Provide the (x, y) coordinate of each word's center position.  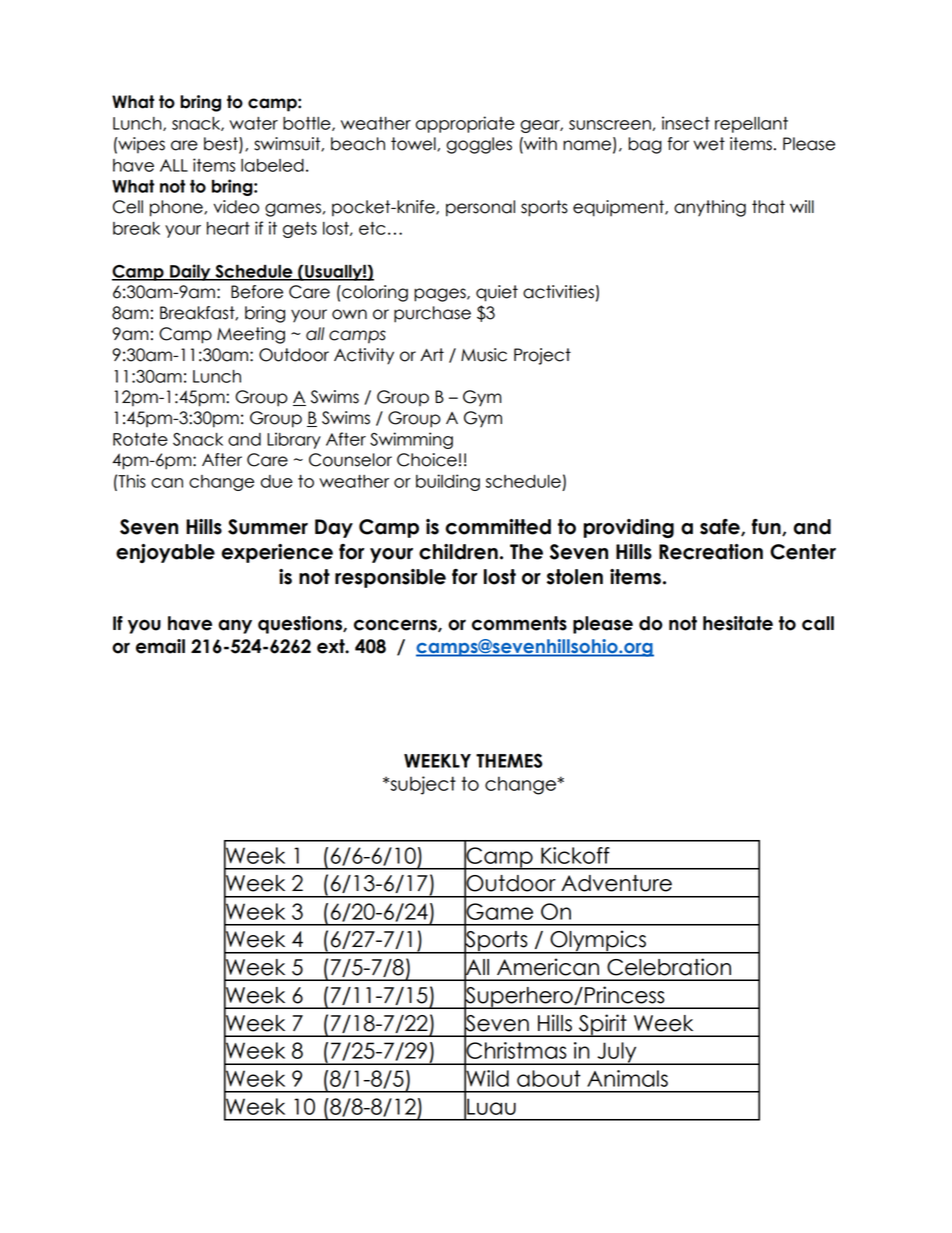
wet (709, 144)
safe (721, 527)
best (222, 145)
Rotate (140, 439)
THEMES (509, 760)
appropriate (465, 124)
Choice (427, 460)
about (549, 1078)
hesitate (738, 623)
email (160, 646)
